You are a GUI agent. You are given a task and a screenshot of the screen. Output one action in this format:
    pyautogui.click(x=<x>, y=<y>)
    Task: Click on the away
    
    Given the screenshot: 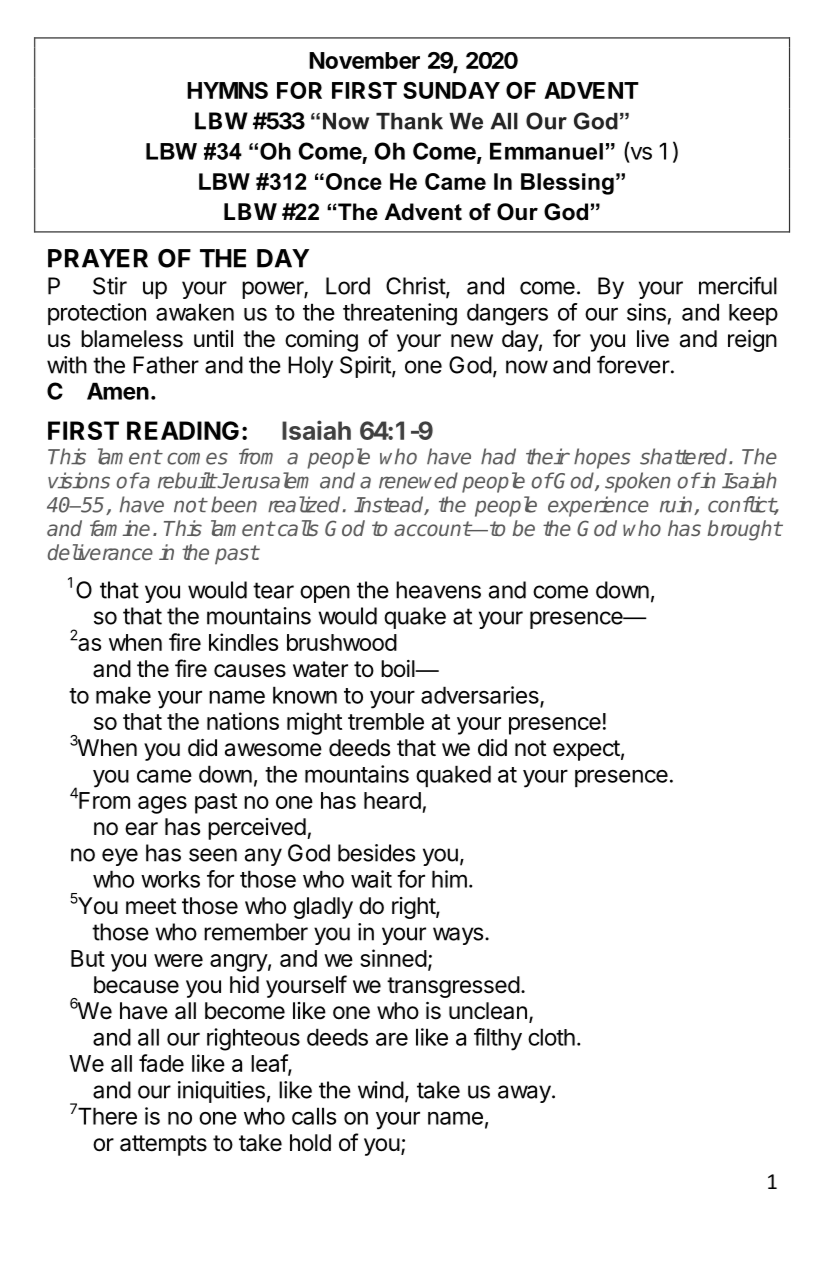 What is the action you would take?
    pyautogui.click(x=524, y=1094)
